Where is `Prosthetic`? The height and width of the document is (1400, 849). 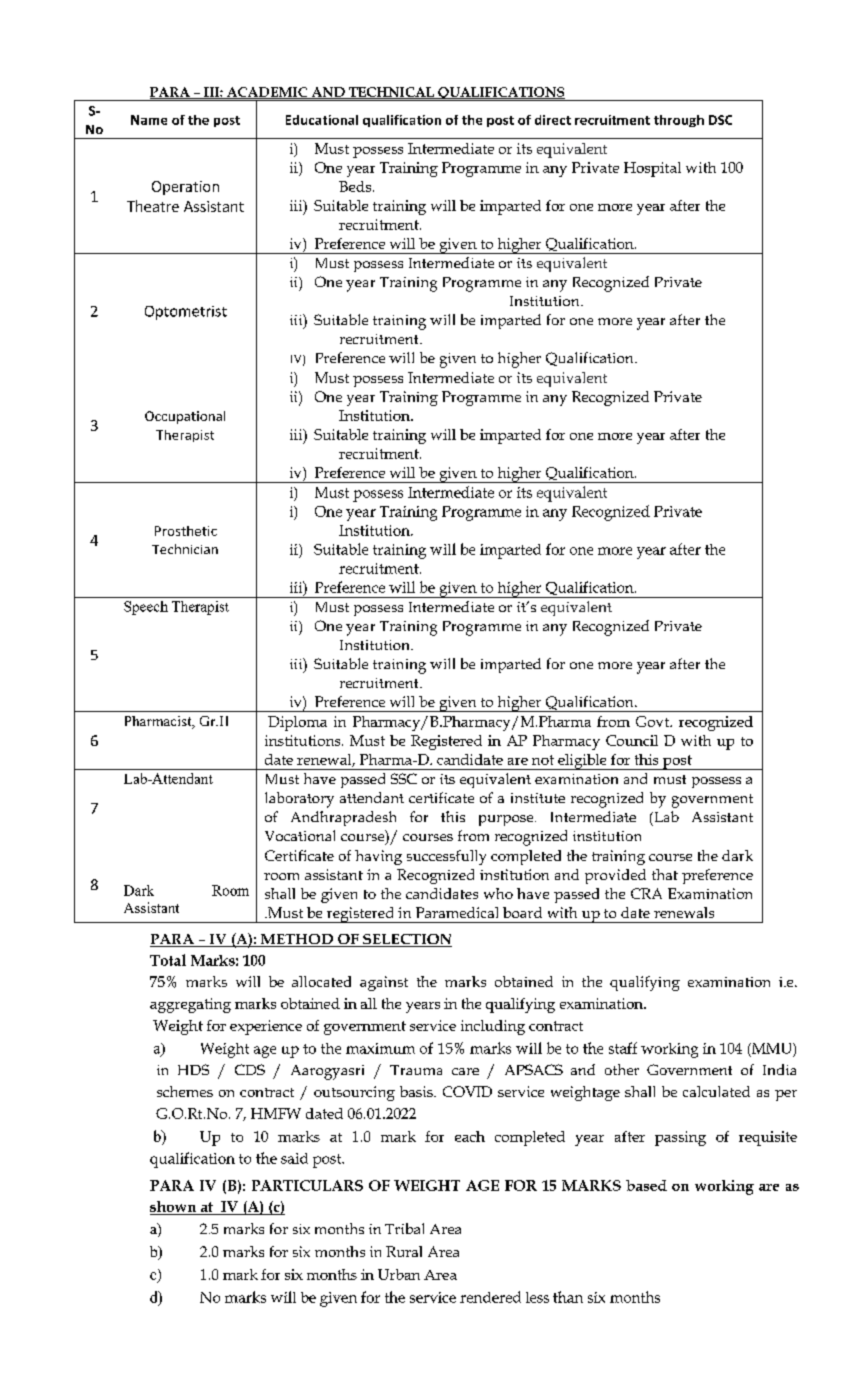
Prosthetic is located at coordinates (186, 531).
